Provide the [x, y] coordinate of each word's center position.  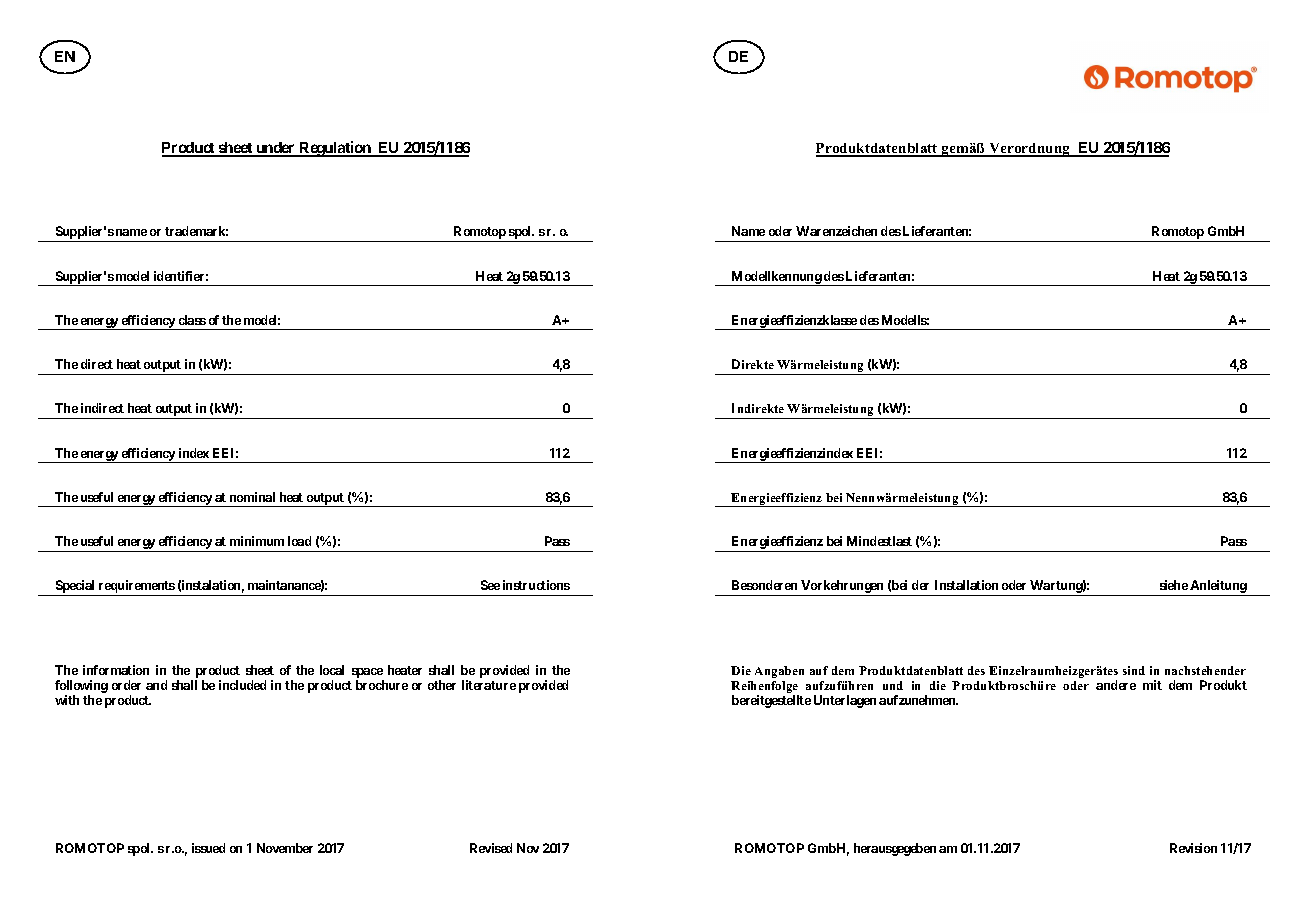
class [192, 320]
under [276, 149]
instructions [536, 585]
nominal [252, 497]
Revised [491, 848]
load [299, 541]
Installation [966, 585]
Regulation [335, 149]
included [242, 685]
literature [489, 685]
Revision [1193, 848]
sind [1134, 670]
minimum [257, 541]
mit [1152, 685]
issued [208, 848]
